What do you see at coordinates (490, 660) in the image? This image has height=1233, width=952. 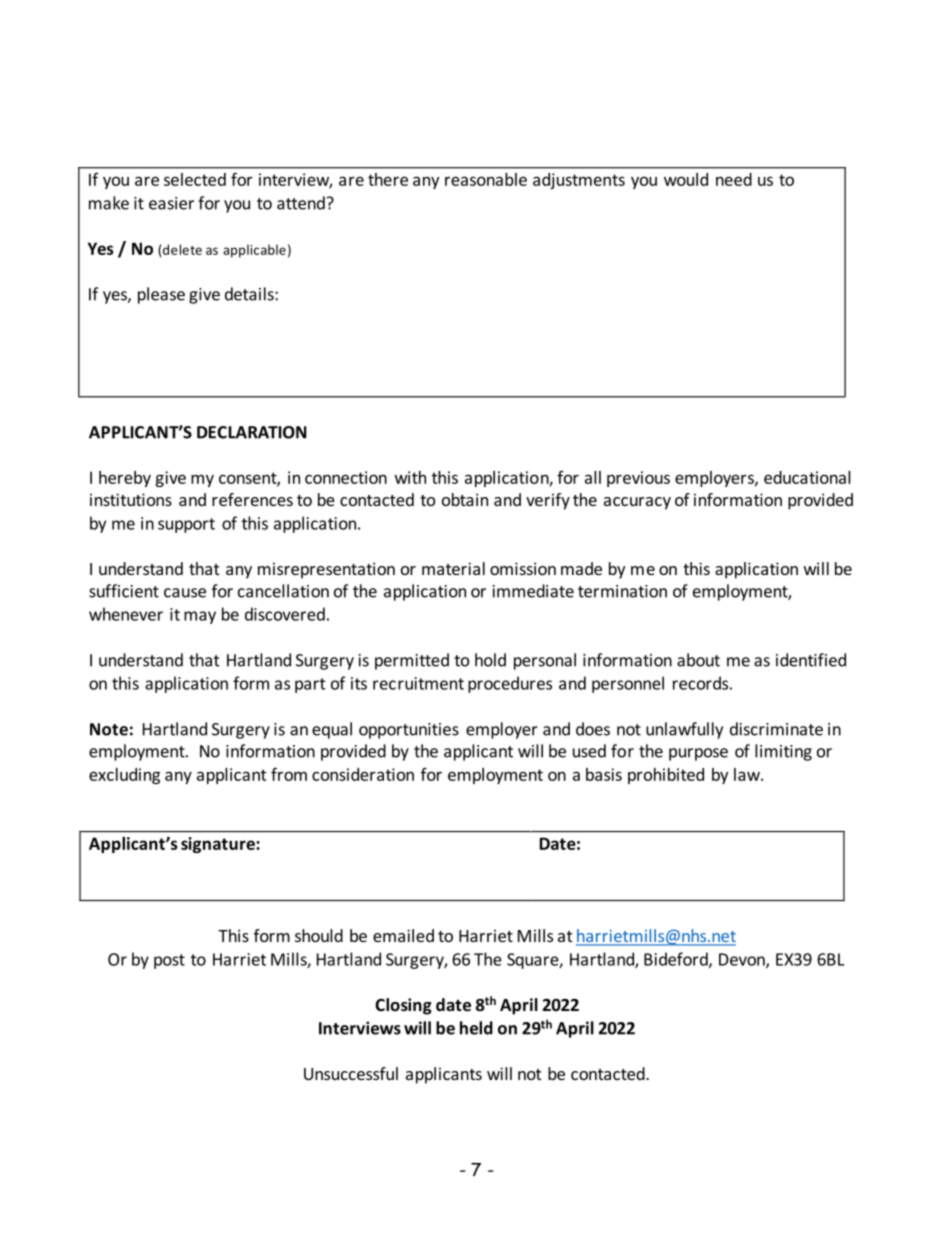 I see `hold` at bounding box center [490, 660].
